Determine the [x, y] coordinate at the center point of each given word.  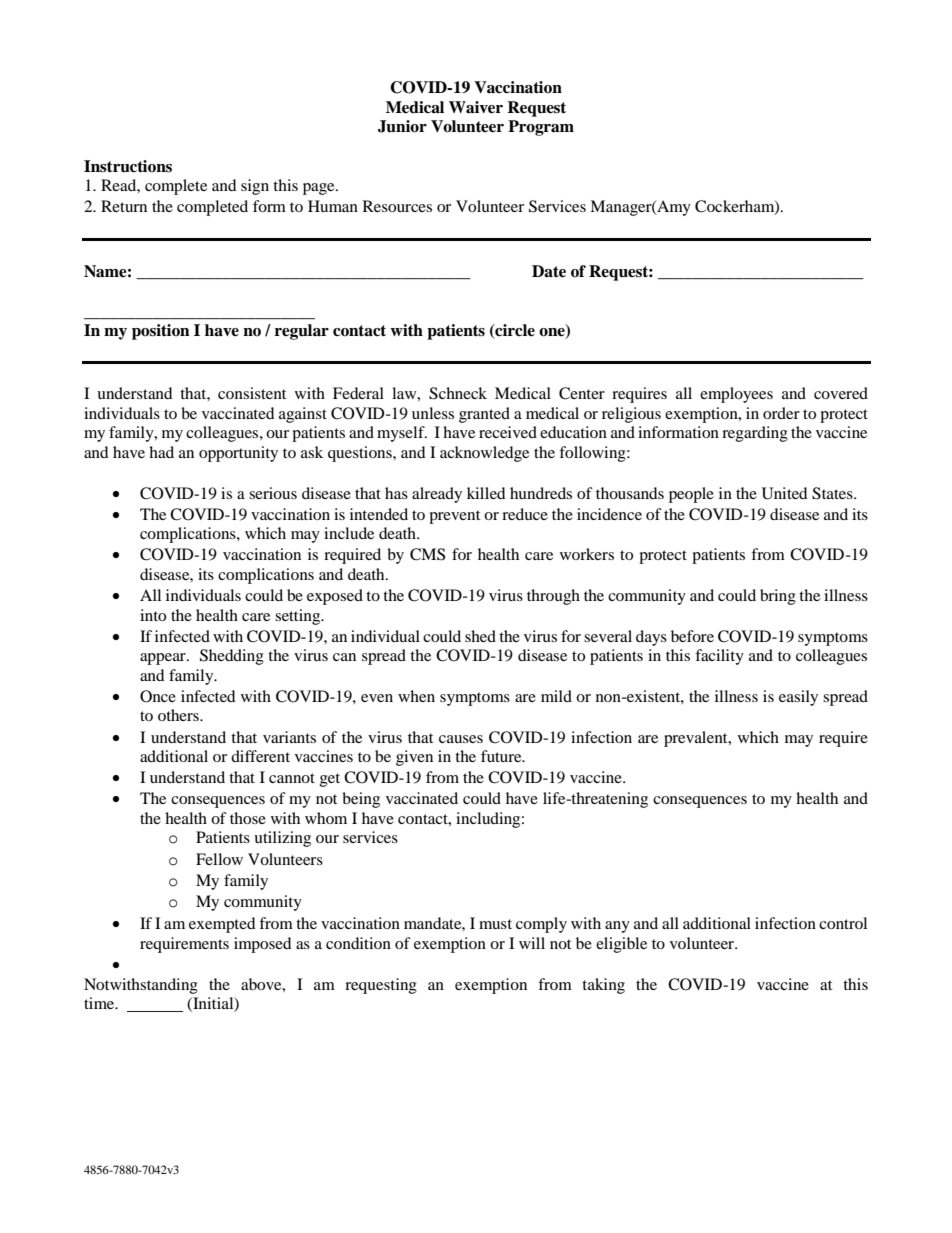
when [416, 696]
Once [158, 696]
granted [484, 415]
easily [798, 698]
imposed [263, 945]
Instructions [128, 166]
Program [541, 128]
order [781, 413]
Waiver [476, 107]
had [161, 452]
